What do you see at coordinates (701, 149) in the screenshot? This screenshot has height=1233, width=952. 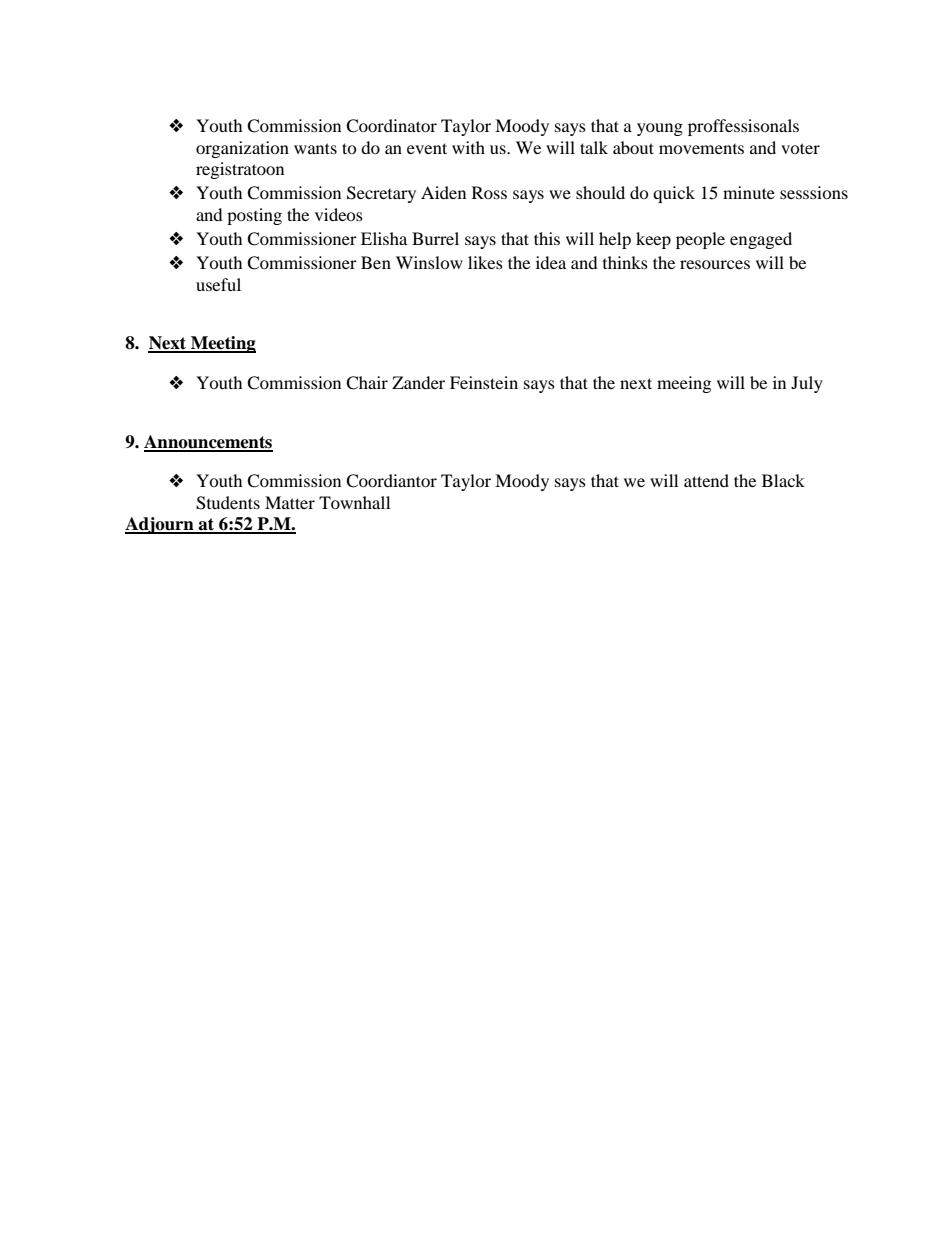 I see `movements` at bounding box center [701, 149].
